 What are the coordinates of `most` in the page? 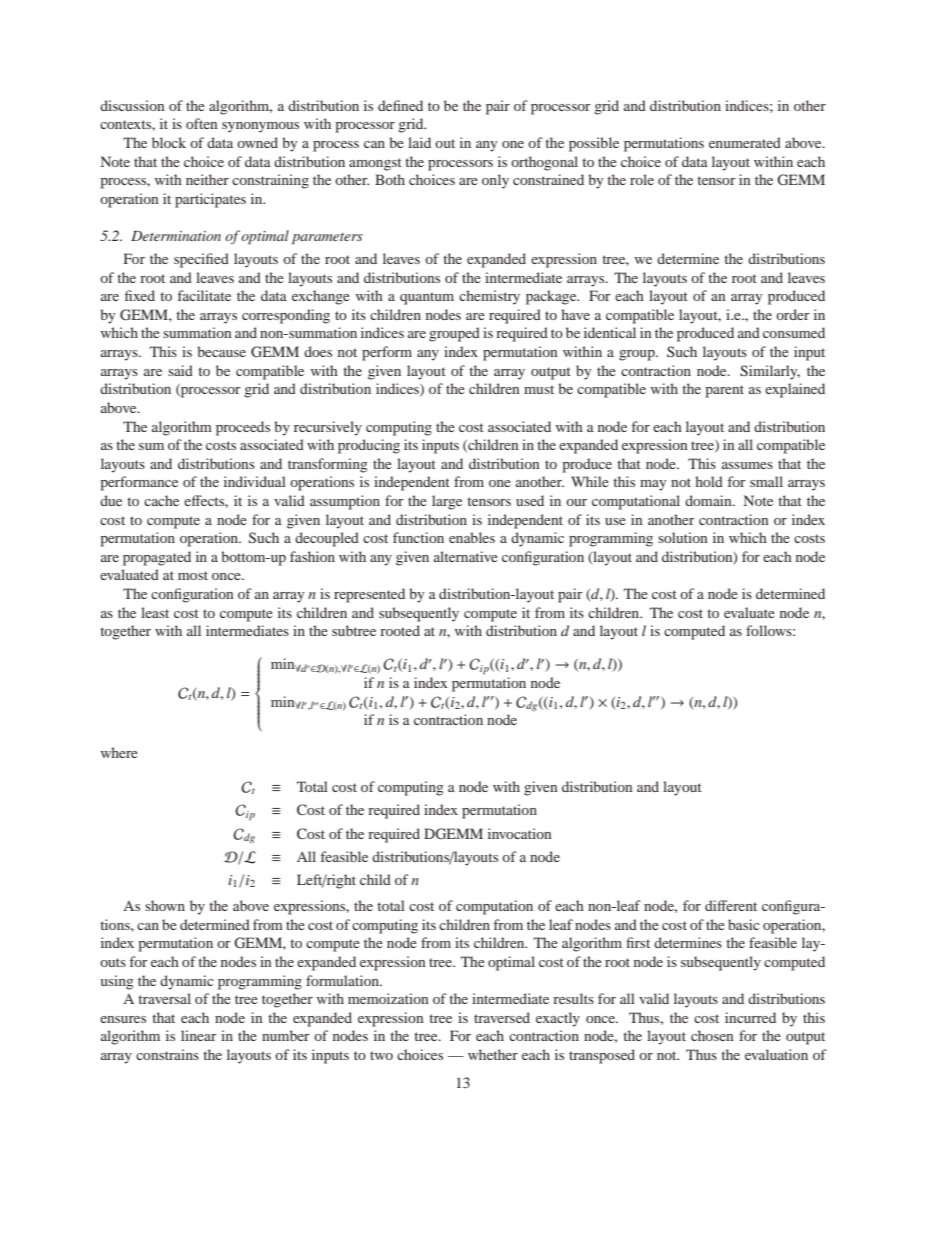 It's located at (193, 575).
